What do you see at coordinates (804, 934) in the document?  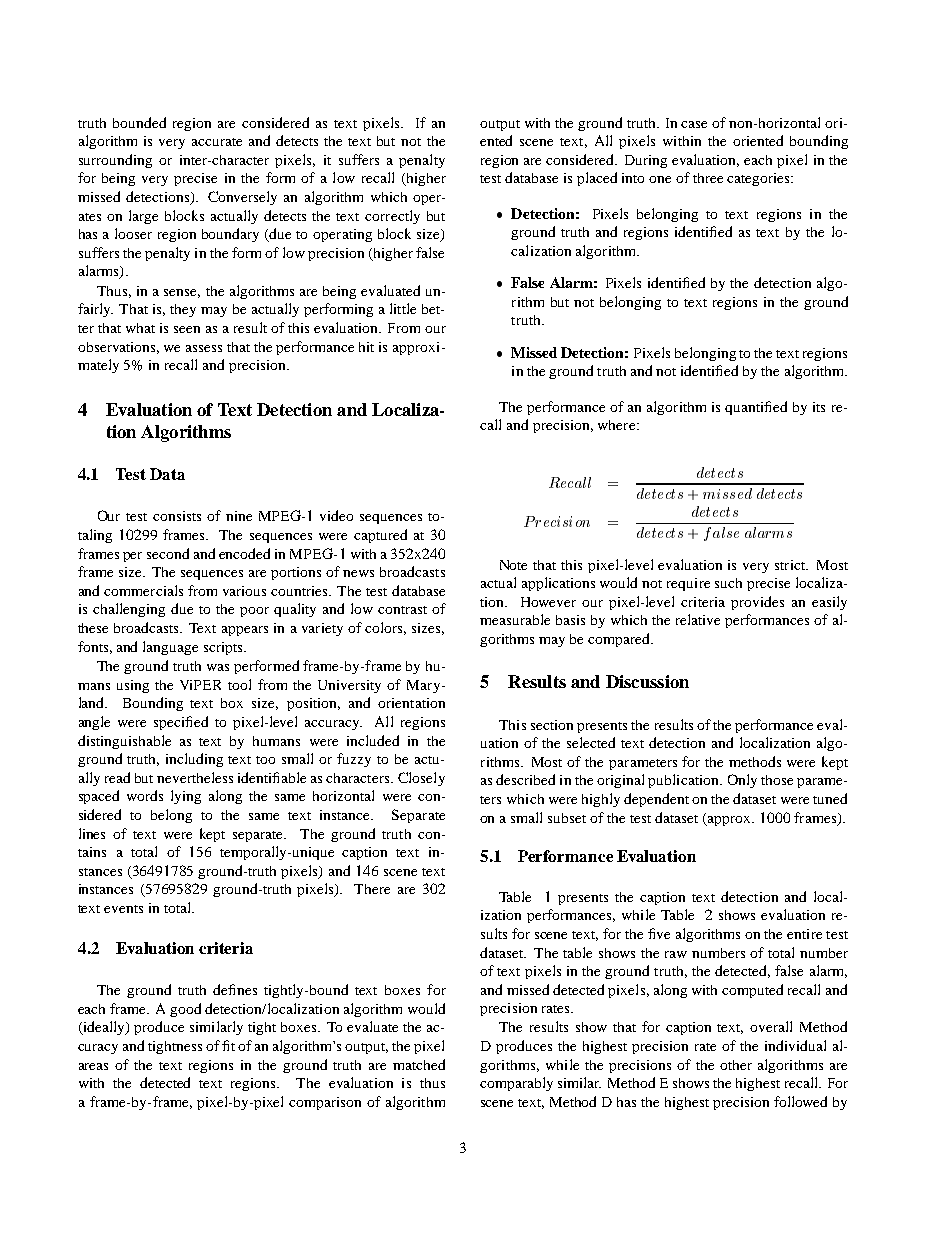 I see `entire` at bounding box center [804, 934].
